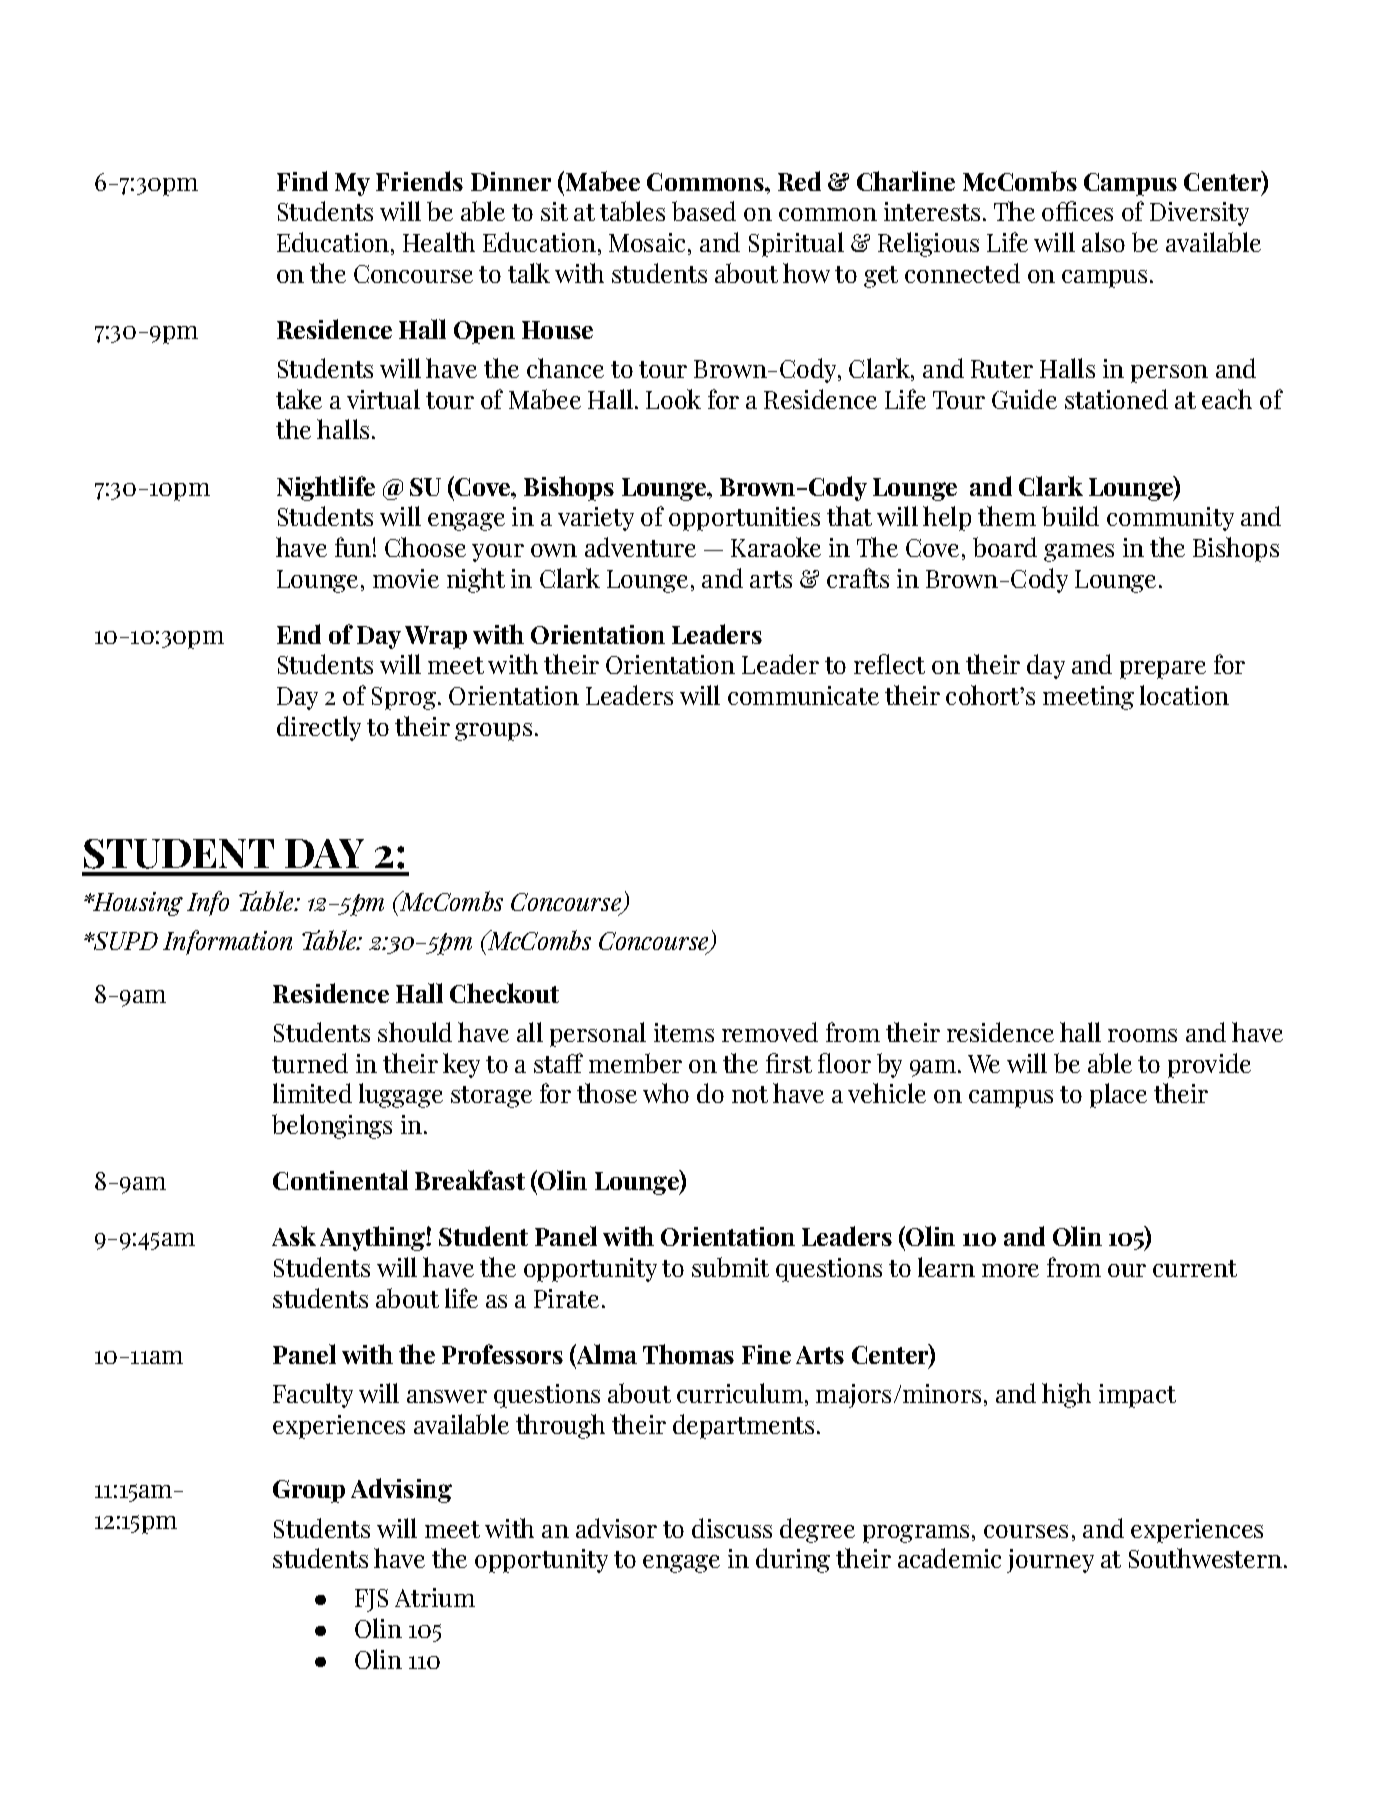  Describe the element at coordinates (1163, 670) in the screenshot. I see `prepare` at that location.
